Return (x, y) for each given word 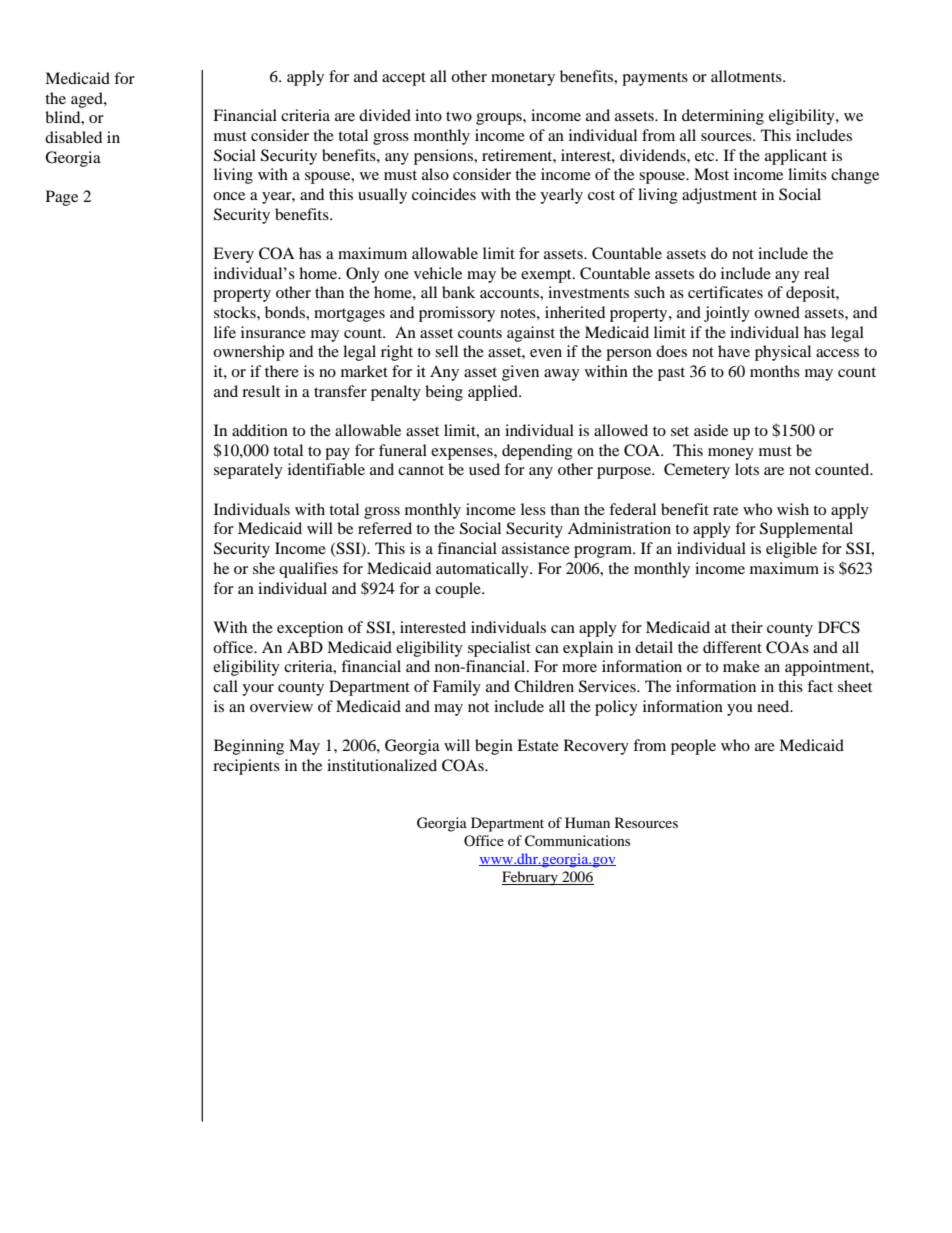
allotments (747, 76)
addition (260, 430)
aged (88, 100)
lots (747, 469)
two (459, 116)
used (484, 469)
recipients (246, 767)
